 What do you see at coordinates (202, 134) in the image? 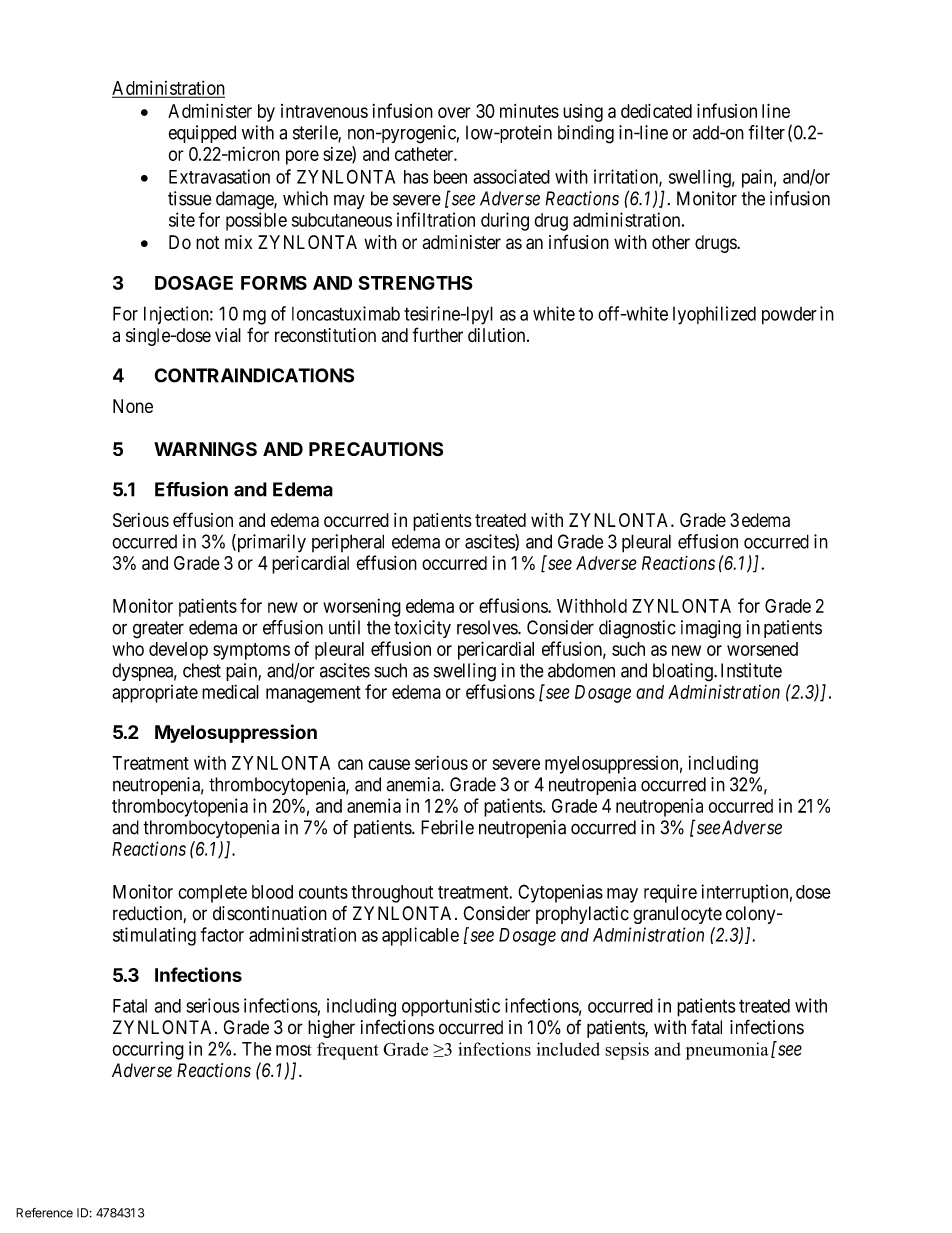
I see `equipped` at bounding box center [202, 134].
